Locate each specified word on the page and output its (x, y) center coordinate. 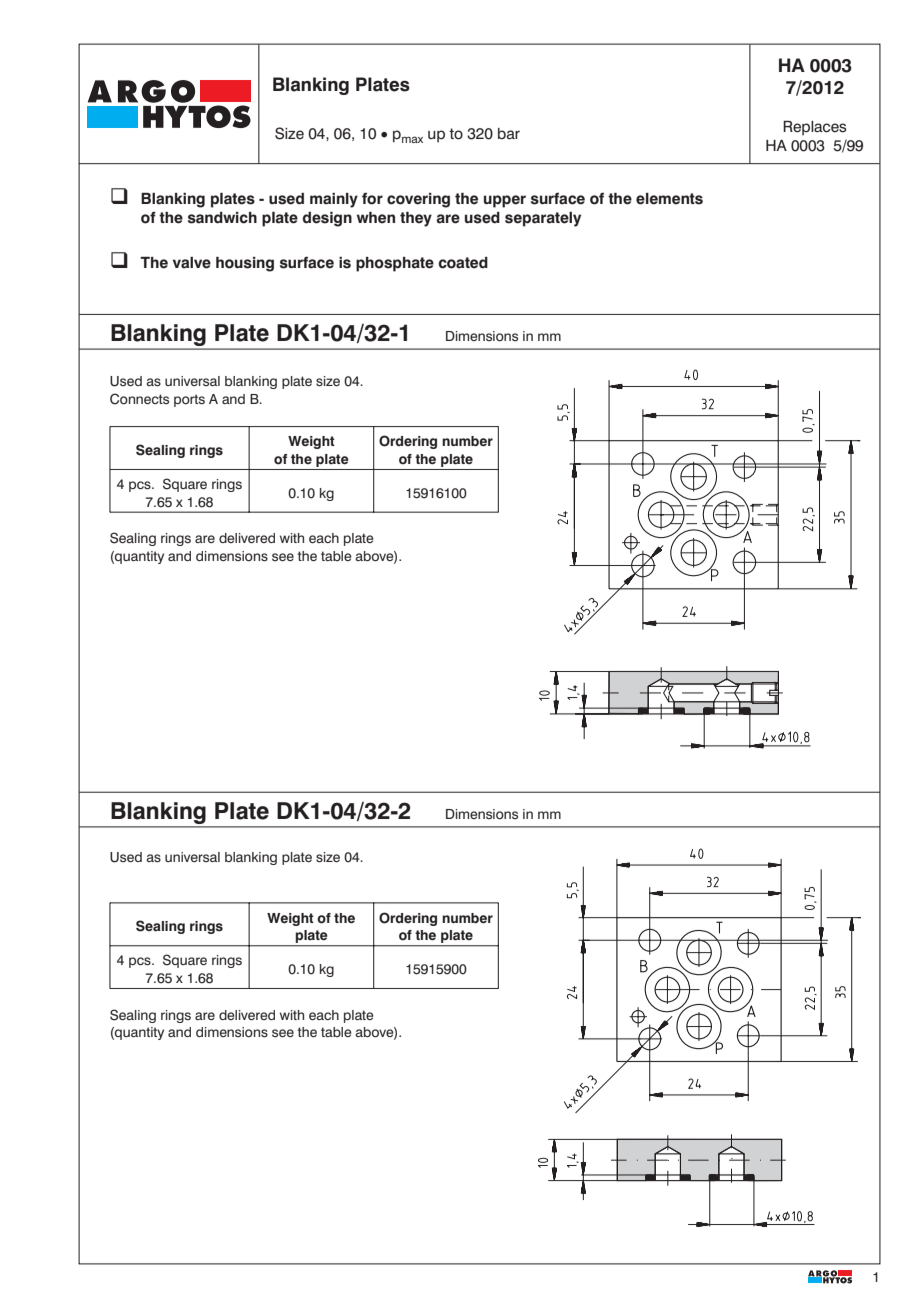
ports (189, 400)
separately (543, 219)
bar (509, 134)
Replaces (814, 128)
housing (245, 264)
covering (418, 200)
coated (463, 263)
